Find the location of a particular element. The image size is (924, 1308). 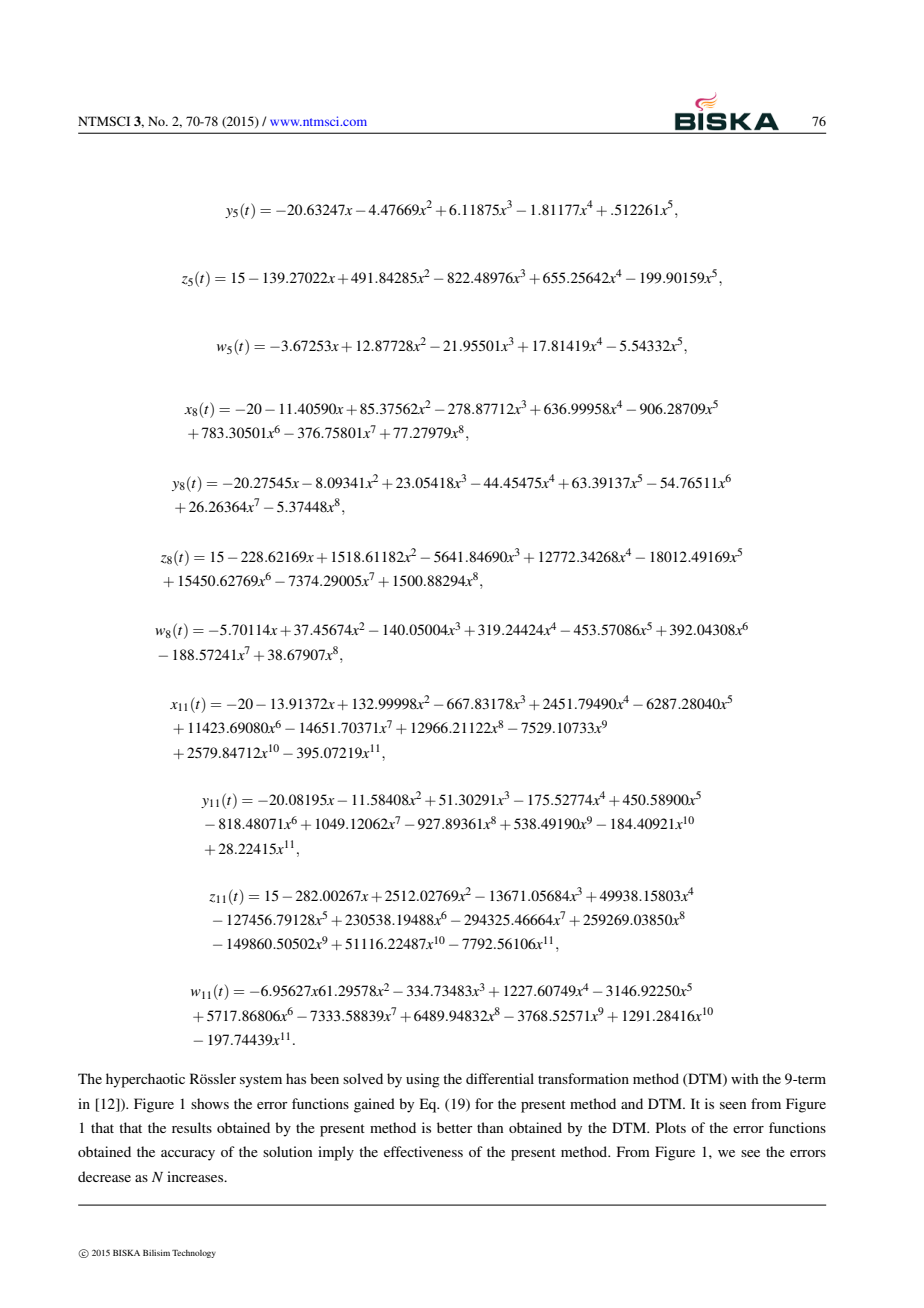

using is located at coordinates (423, 1080).
